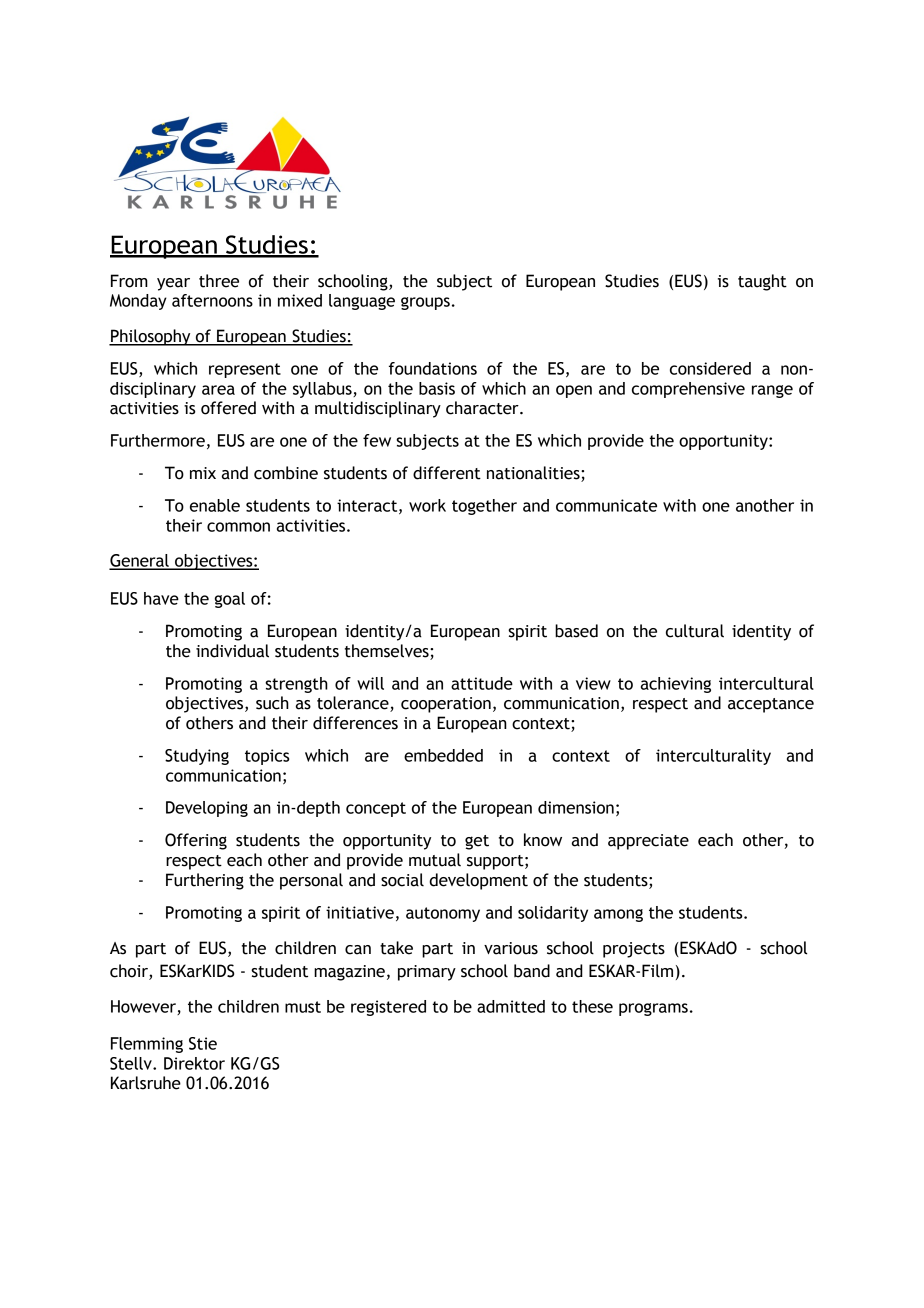  What do you see at coordinates (212, 300) in the screenshot?
I see `afternoons` at bounding box center [212, 300].
